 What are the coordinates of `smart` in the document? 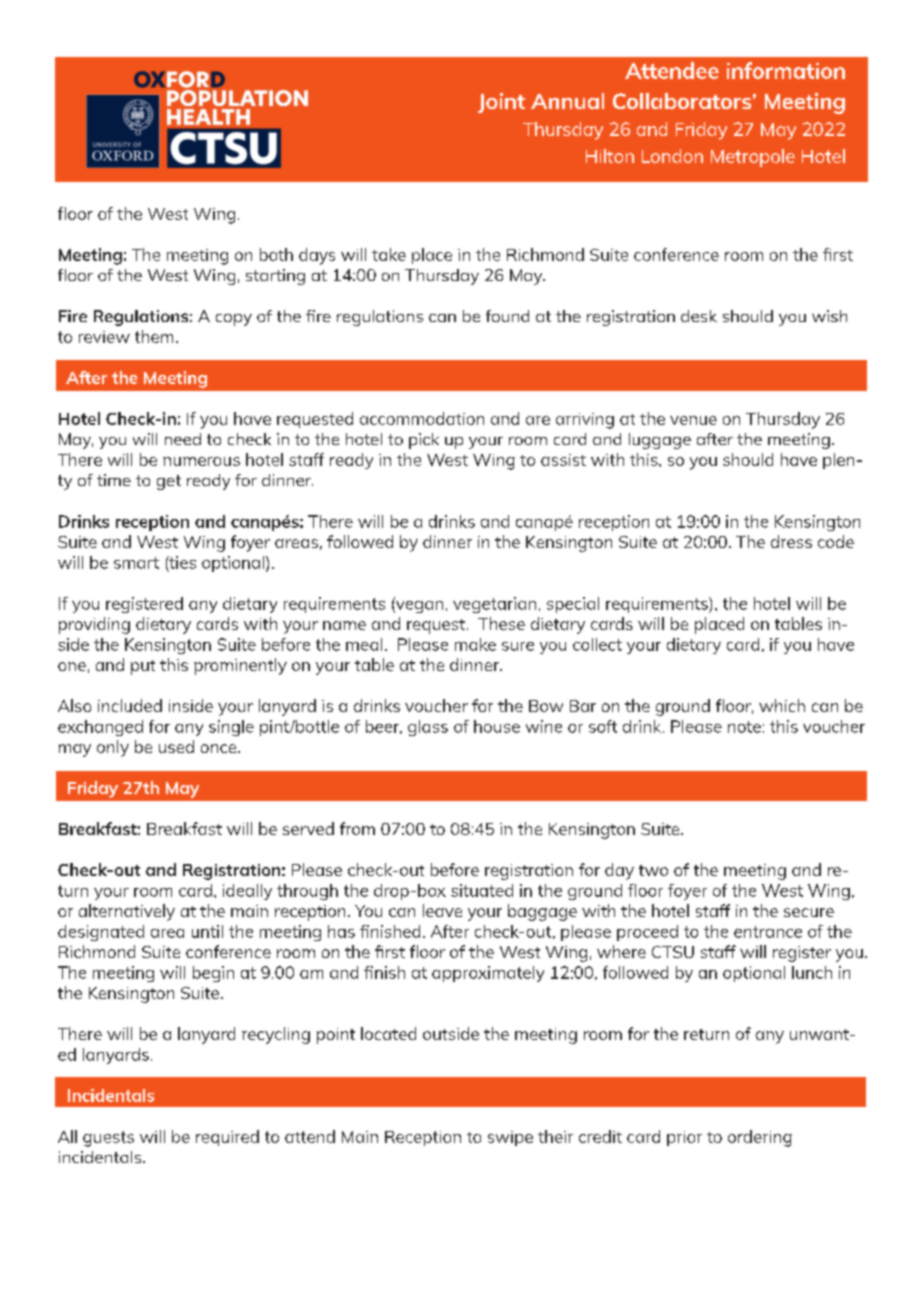 It's located at (136, 563).
